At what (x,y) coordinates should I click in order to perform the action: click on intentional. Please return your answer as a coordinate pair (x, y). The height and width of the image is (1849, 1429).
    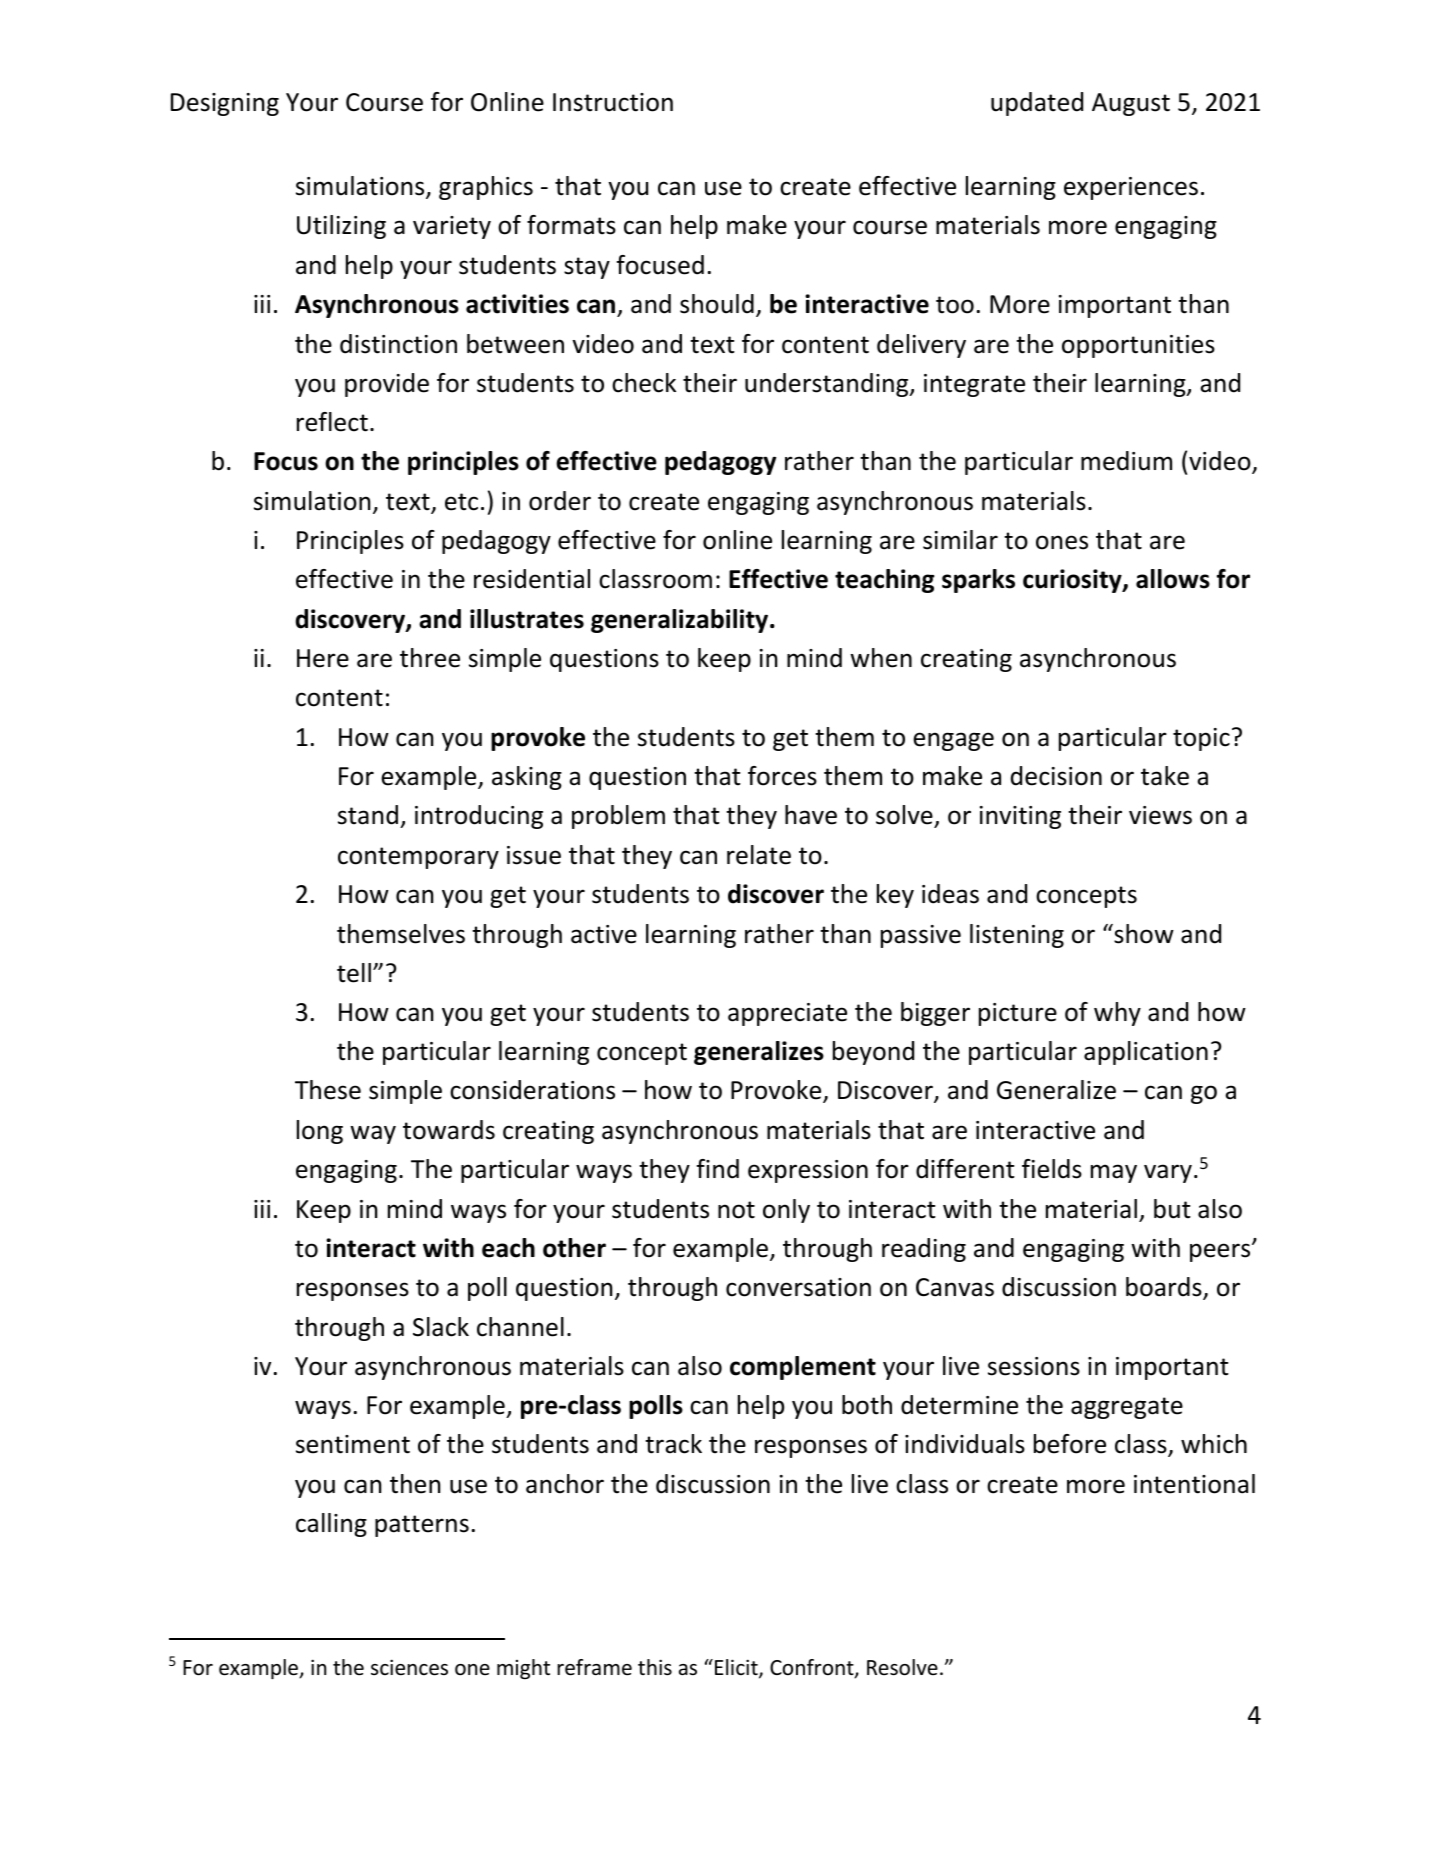
    Looking at the image, I should click on (1194, 1484).
